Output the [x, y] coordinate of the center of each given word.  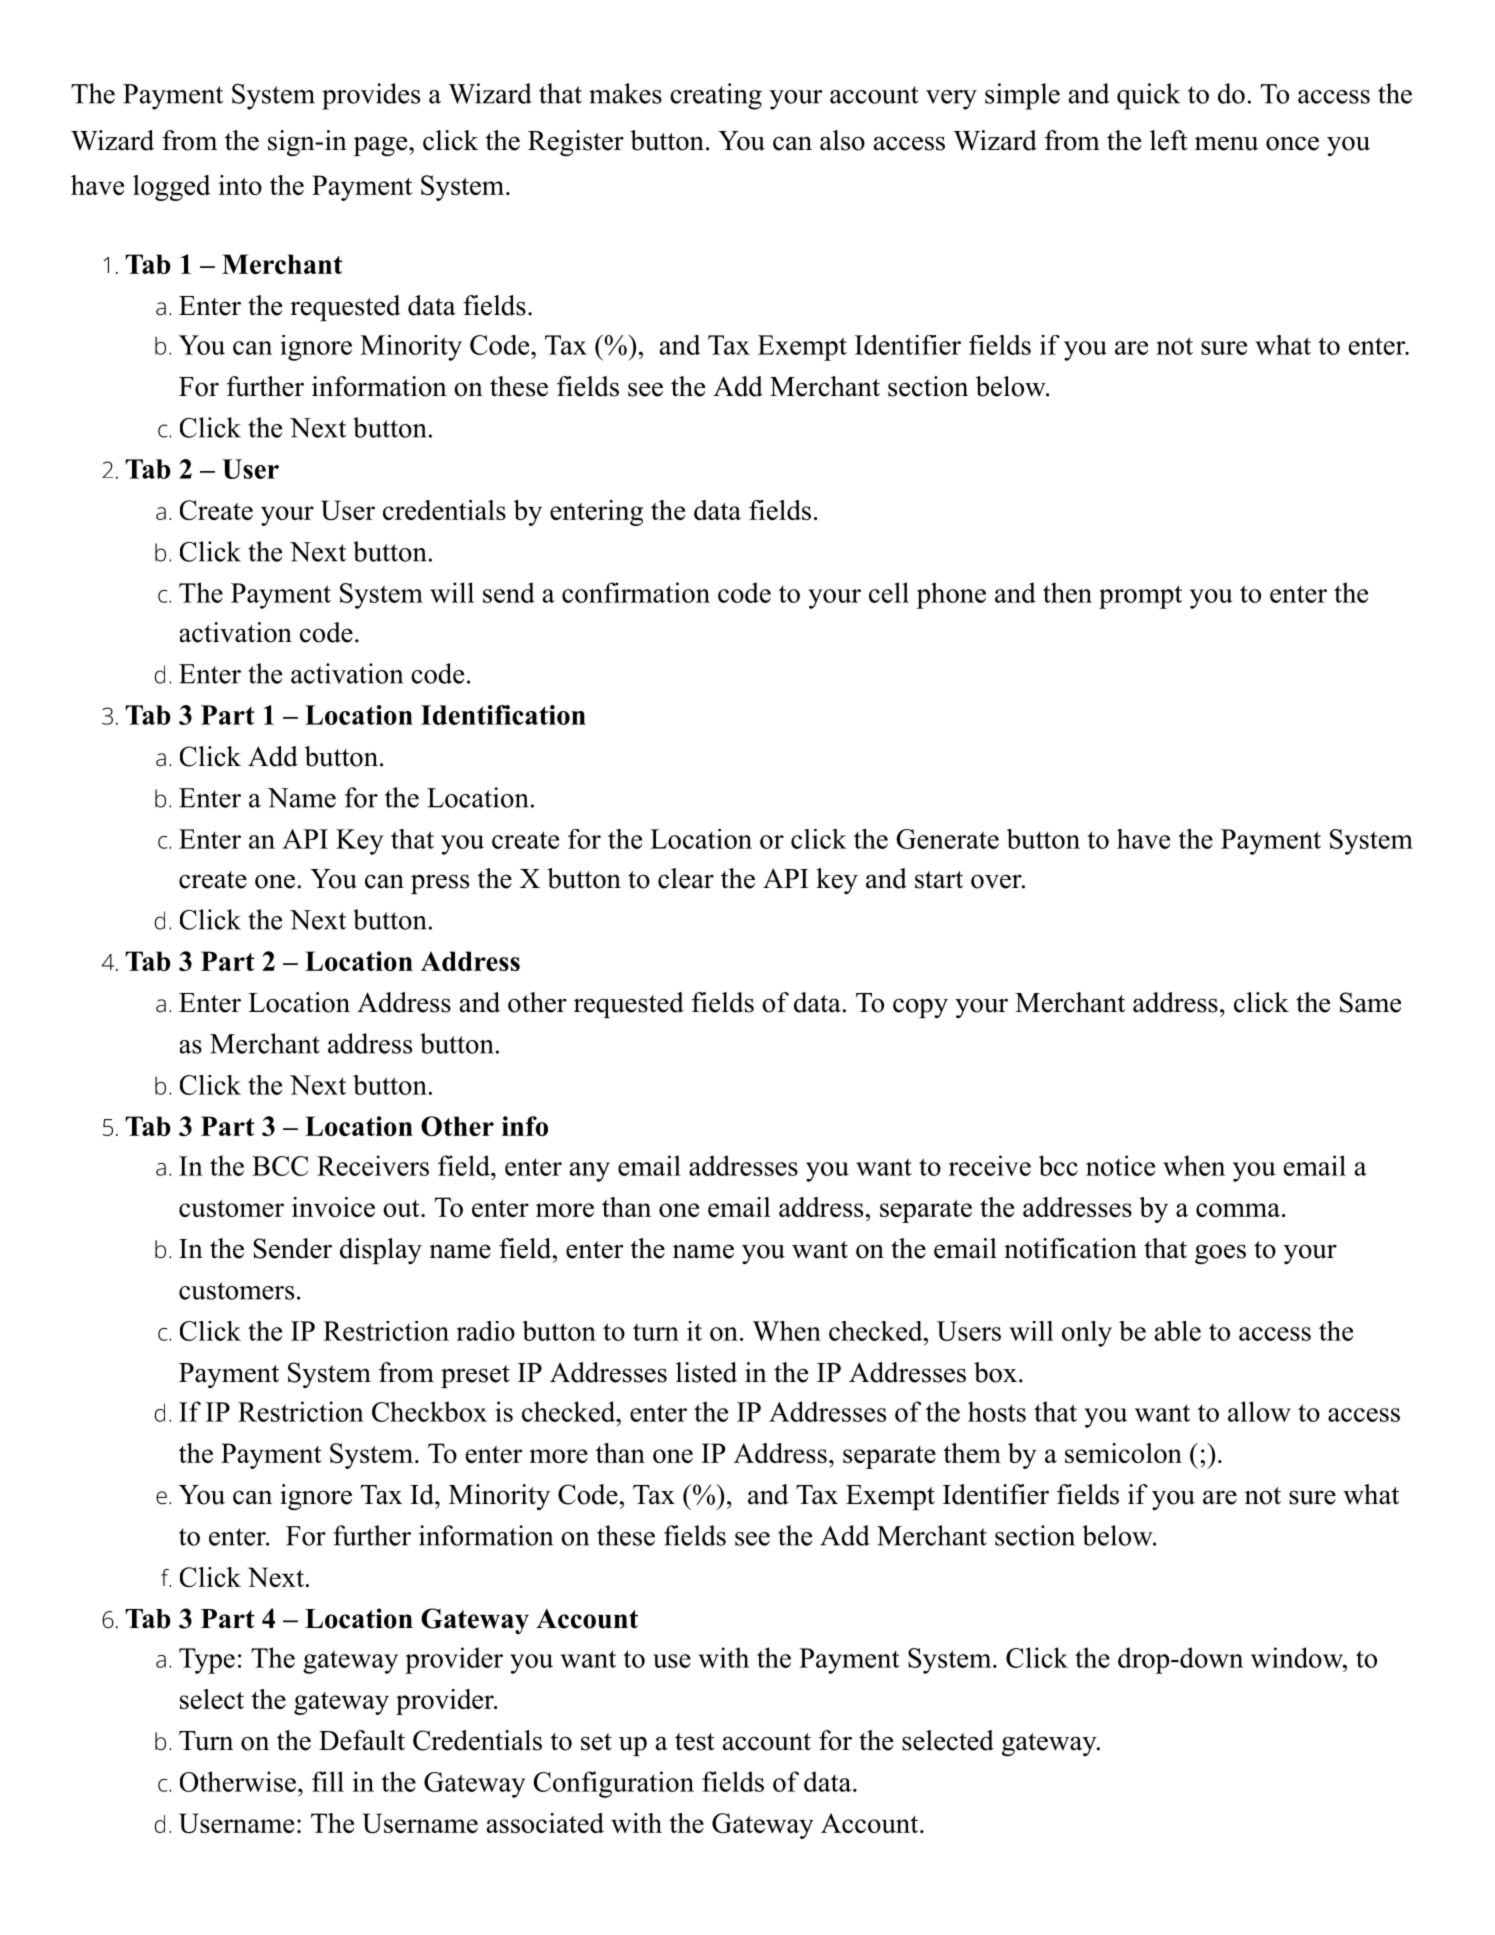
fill [328, 1781]
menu [1226, 143]
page [380, 146]
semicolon [1123, 1453]
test [695, 1742]
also [842, 140]
